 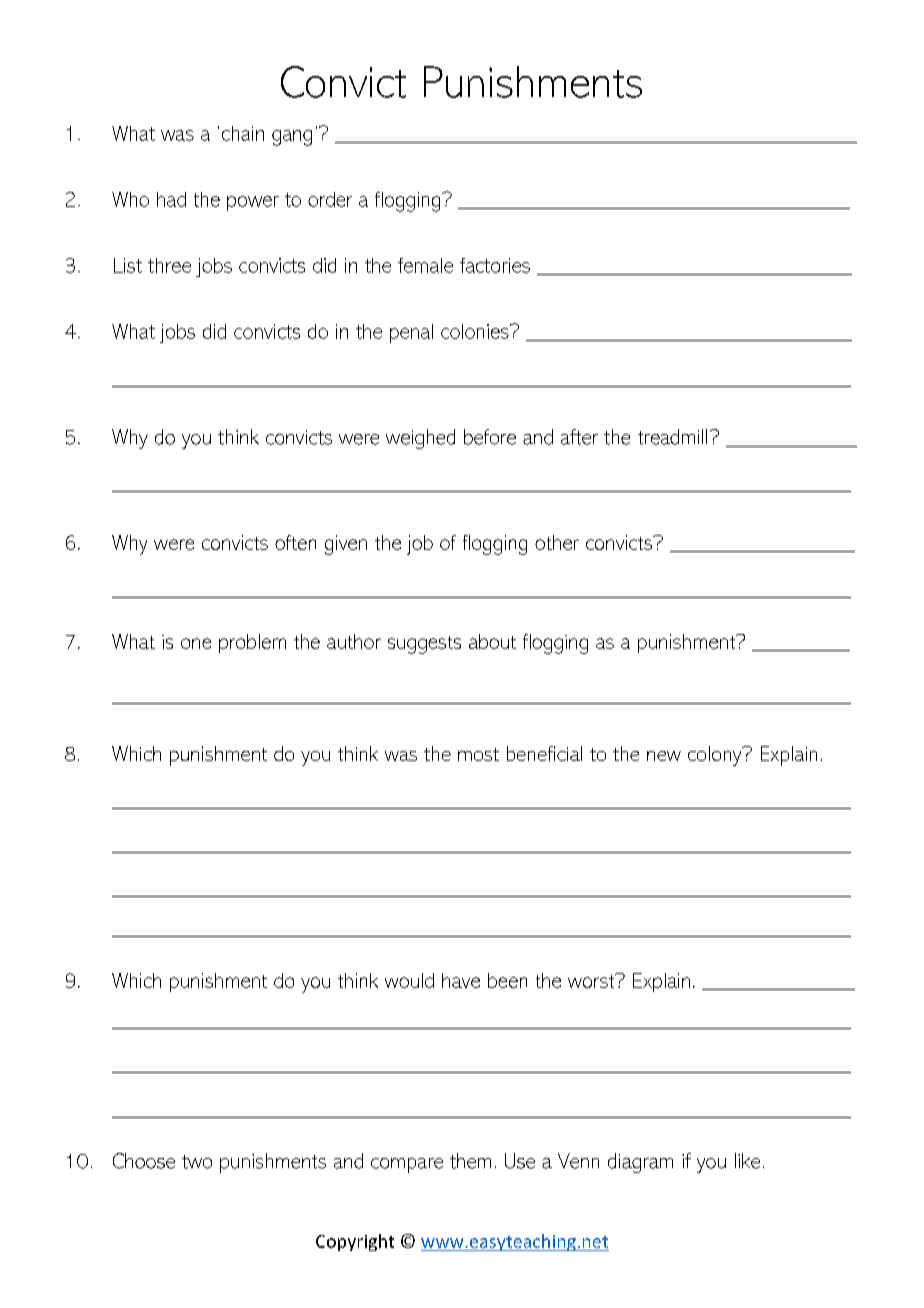 I want to click on one, so click(x=196, y=643).
